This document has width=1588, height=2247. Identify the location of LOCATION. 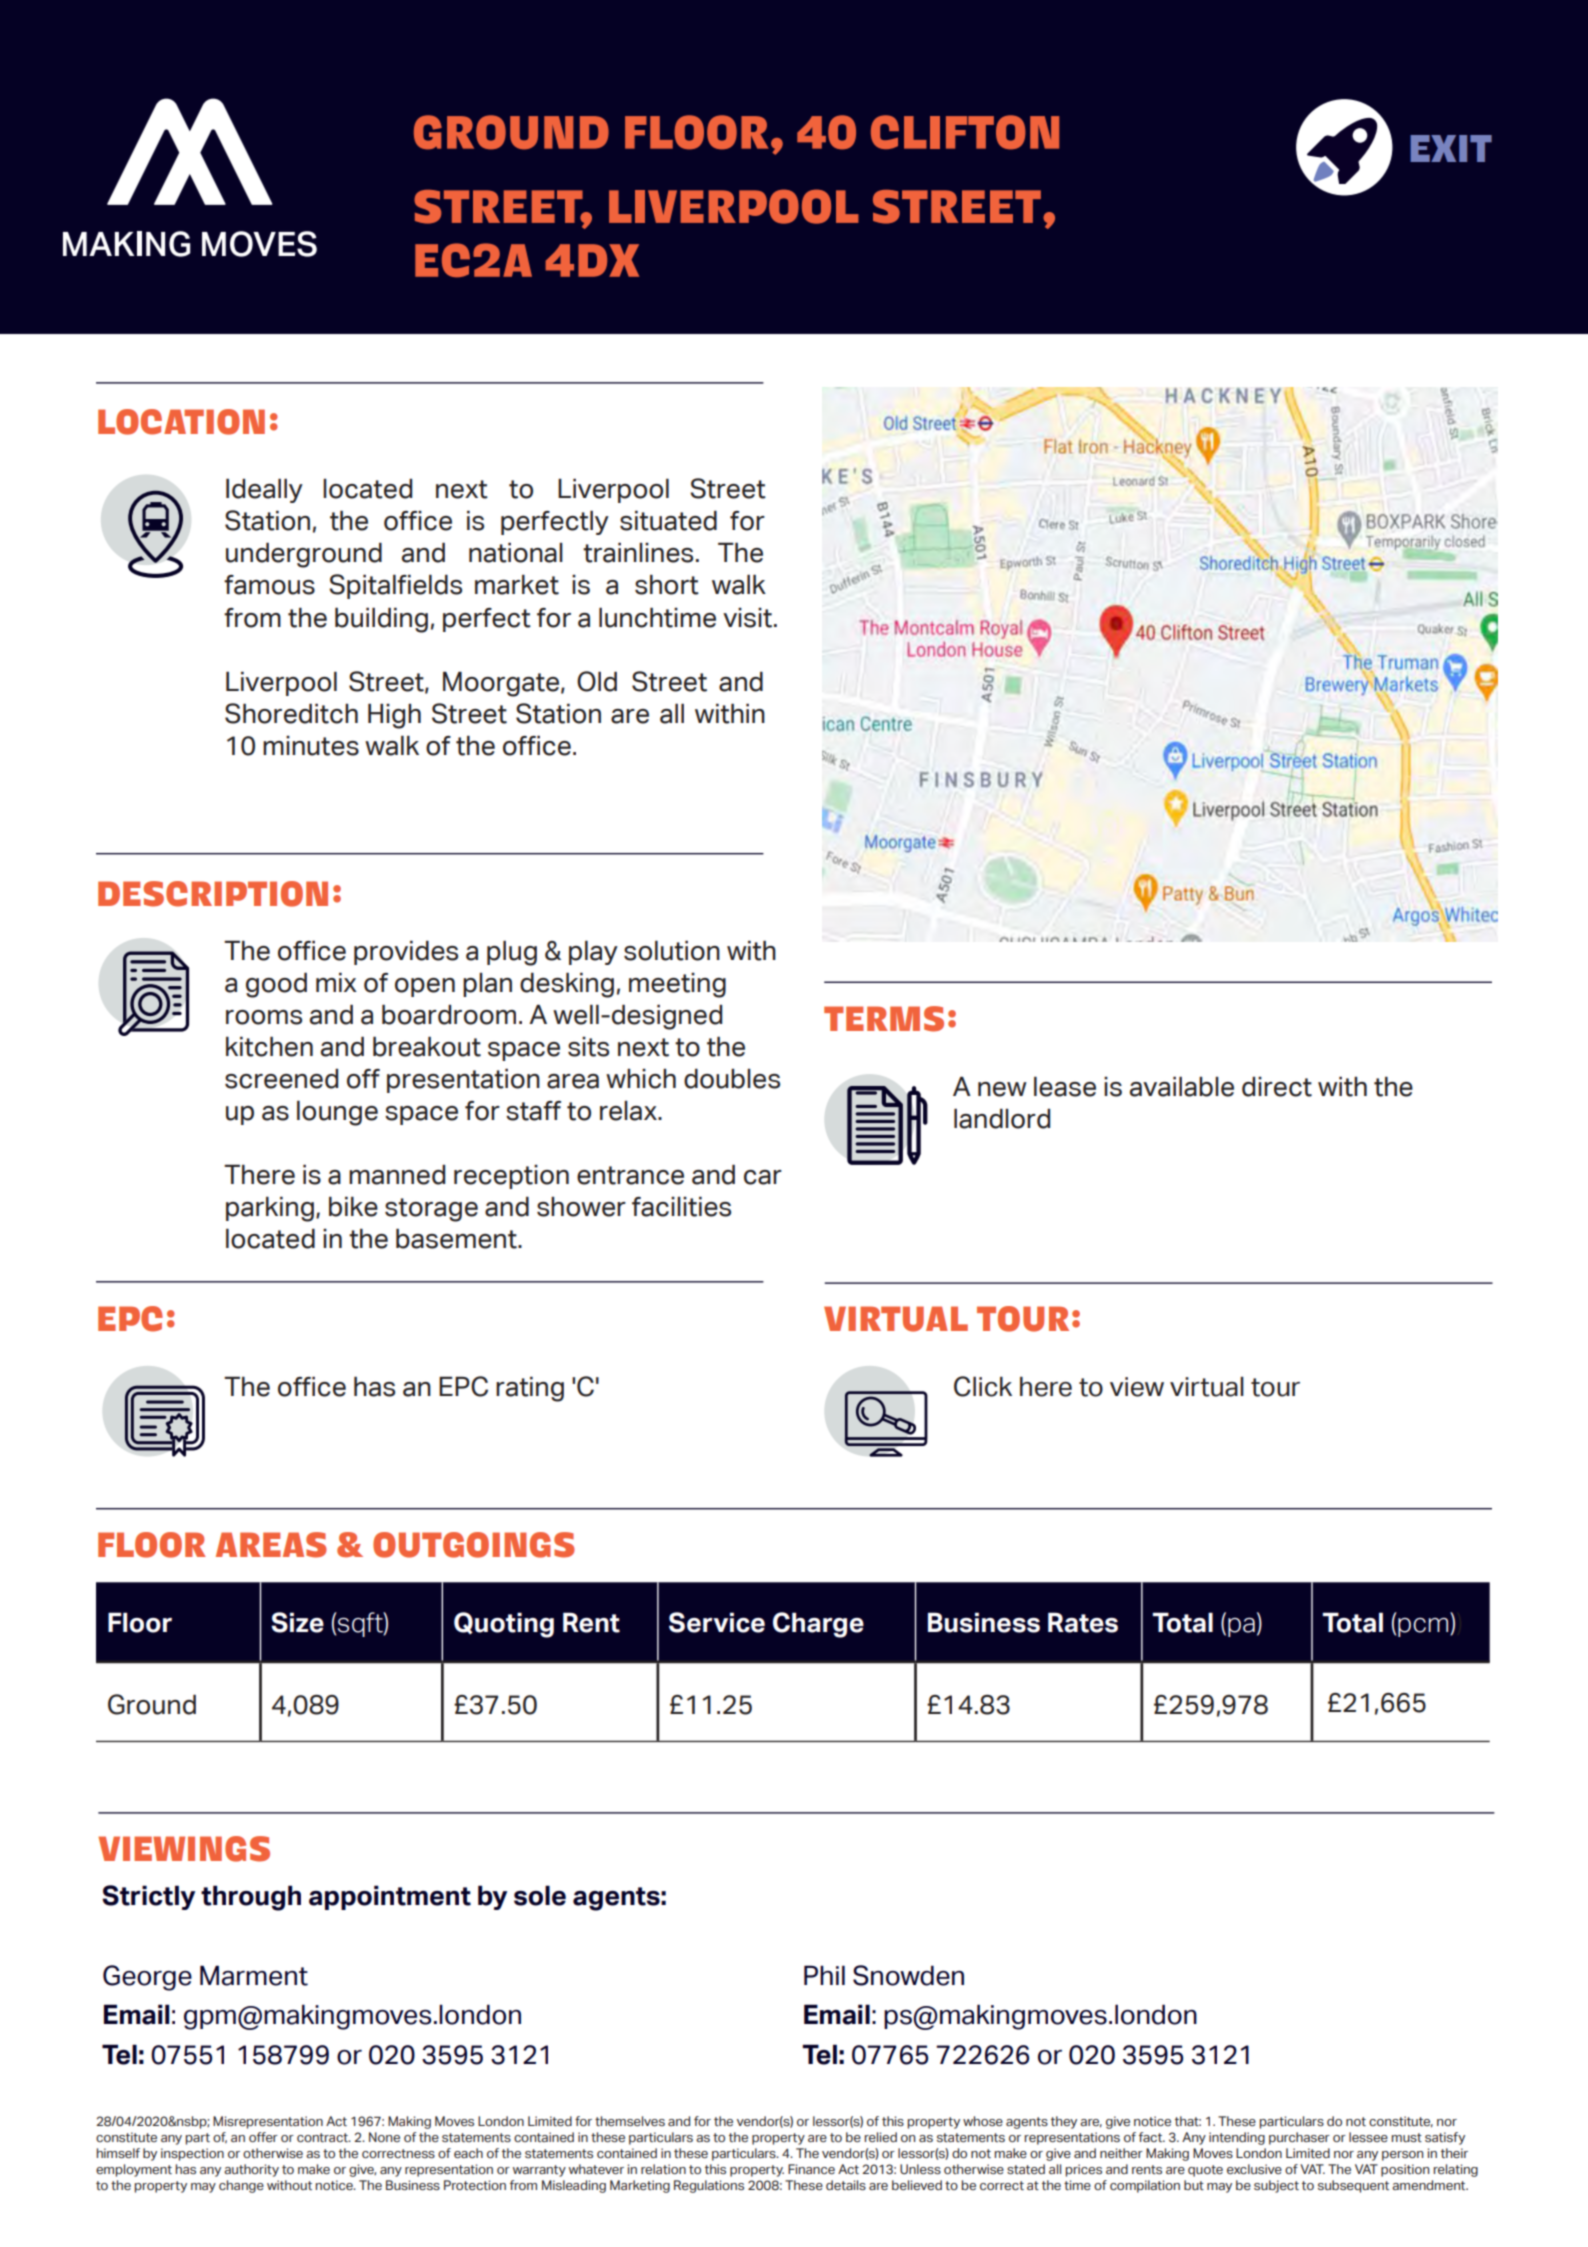
(181, 422).
